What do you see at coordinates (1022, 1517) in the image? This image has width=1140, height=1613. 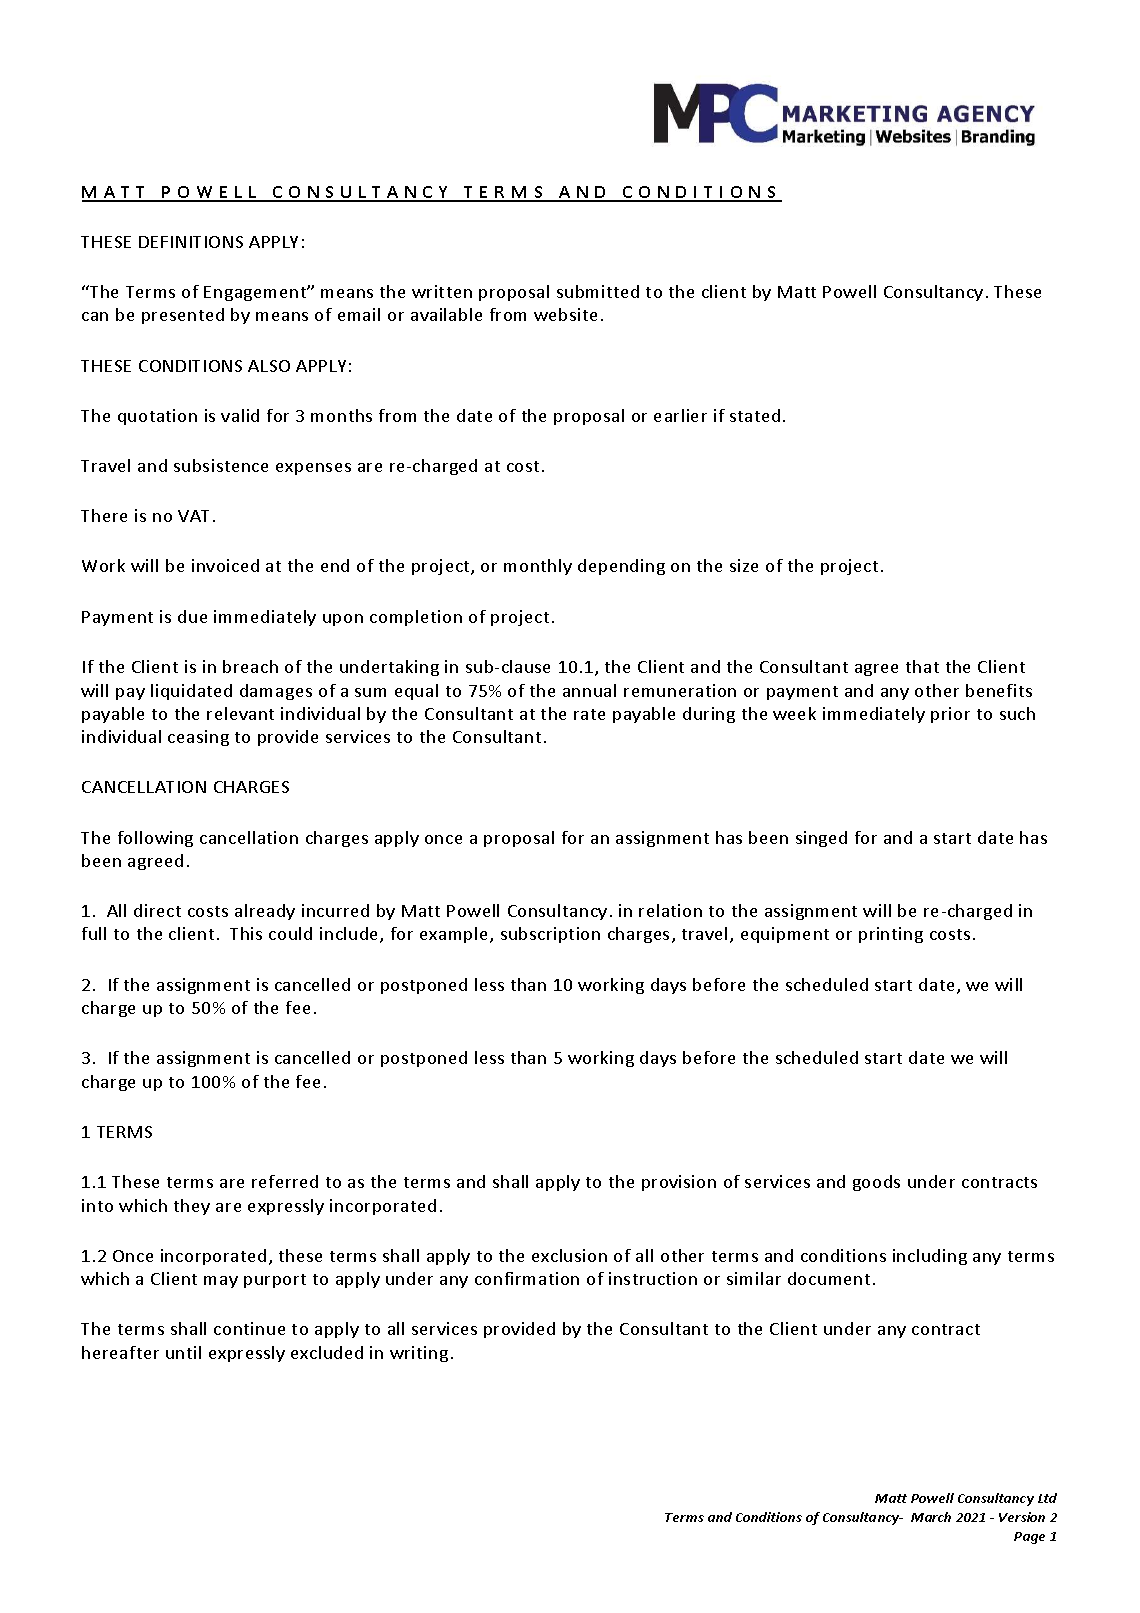 I see `Version` at bounding box center [1022, 1517].
